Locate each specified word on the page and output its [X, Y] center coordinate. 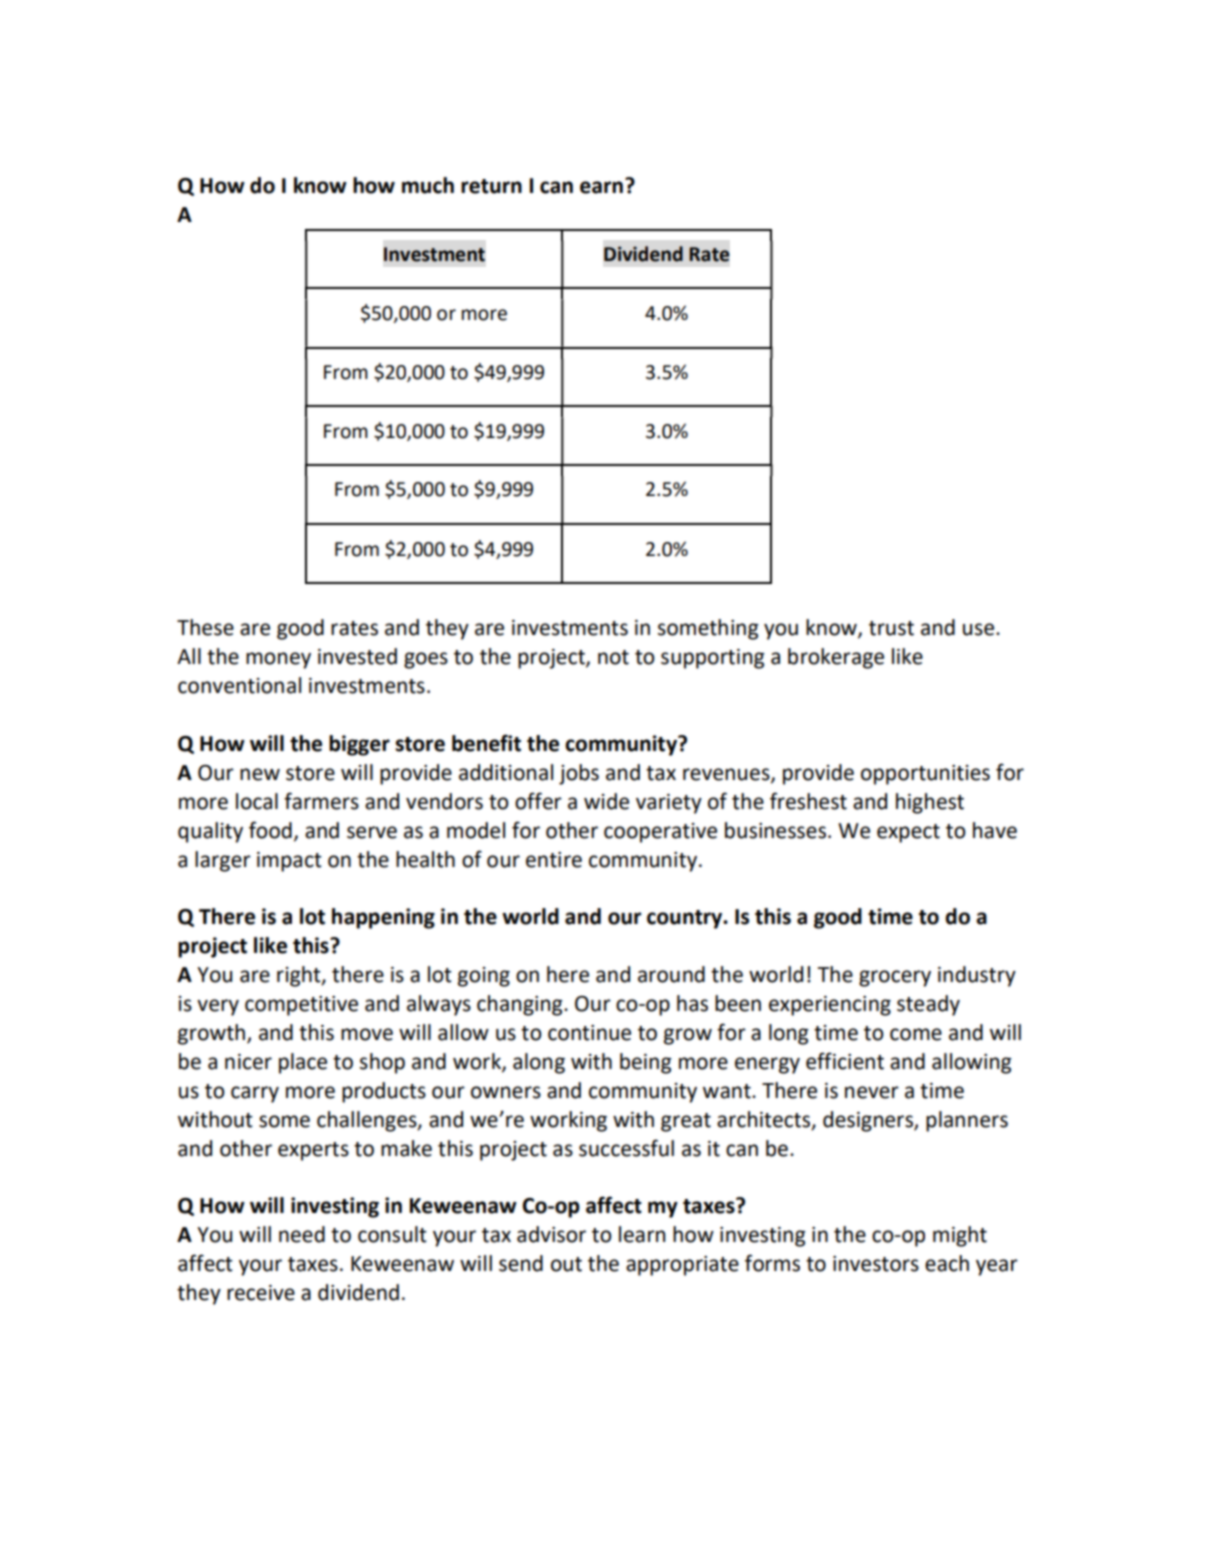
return [491, 186]
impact [289, 862]
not [613, 657]
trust [891, 628]
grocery [895, 978]
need [302, 1234]
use [980, 629]
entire [554, 860]
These [205, 627]
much [428, 185]
